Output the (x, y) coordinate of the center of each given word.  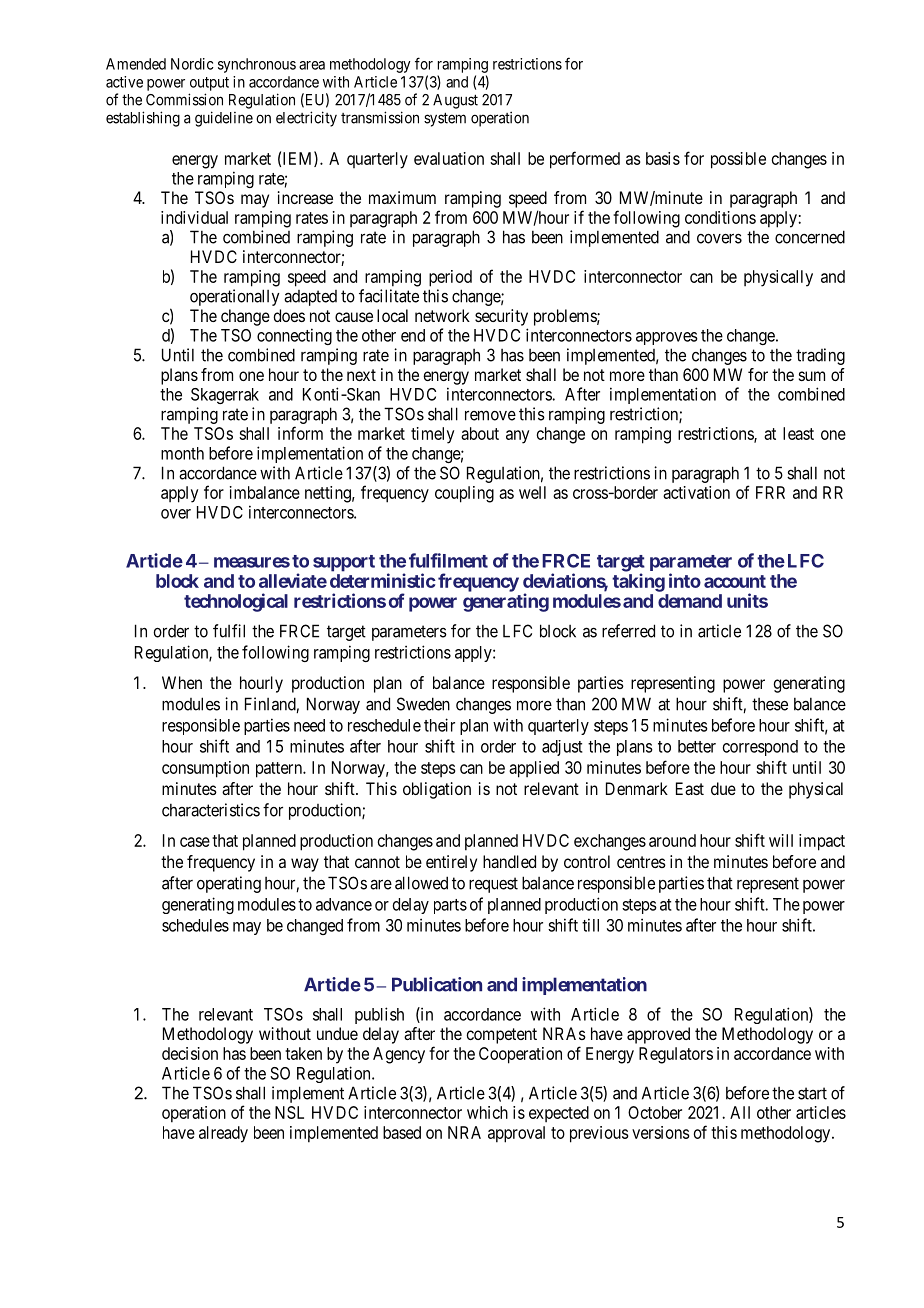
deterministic (383, 580)
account (735, 581)
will (781, 840)
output (209, 84)
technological (236, 602)
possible (738, 160)
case (195, 842)
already (223, 1134)
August (455, 101)
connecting (294, 336)
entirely (451, 863)
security (501, 317)
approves (667, 338)
